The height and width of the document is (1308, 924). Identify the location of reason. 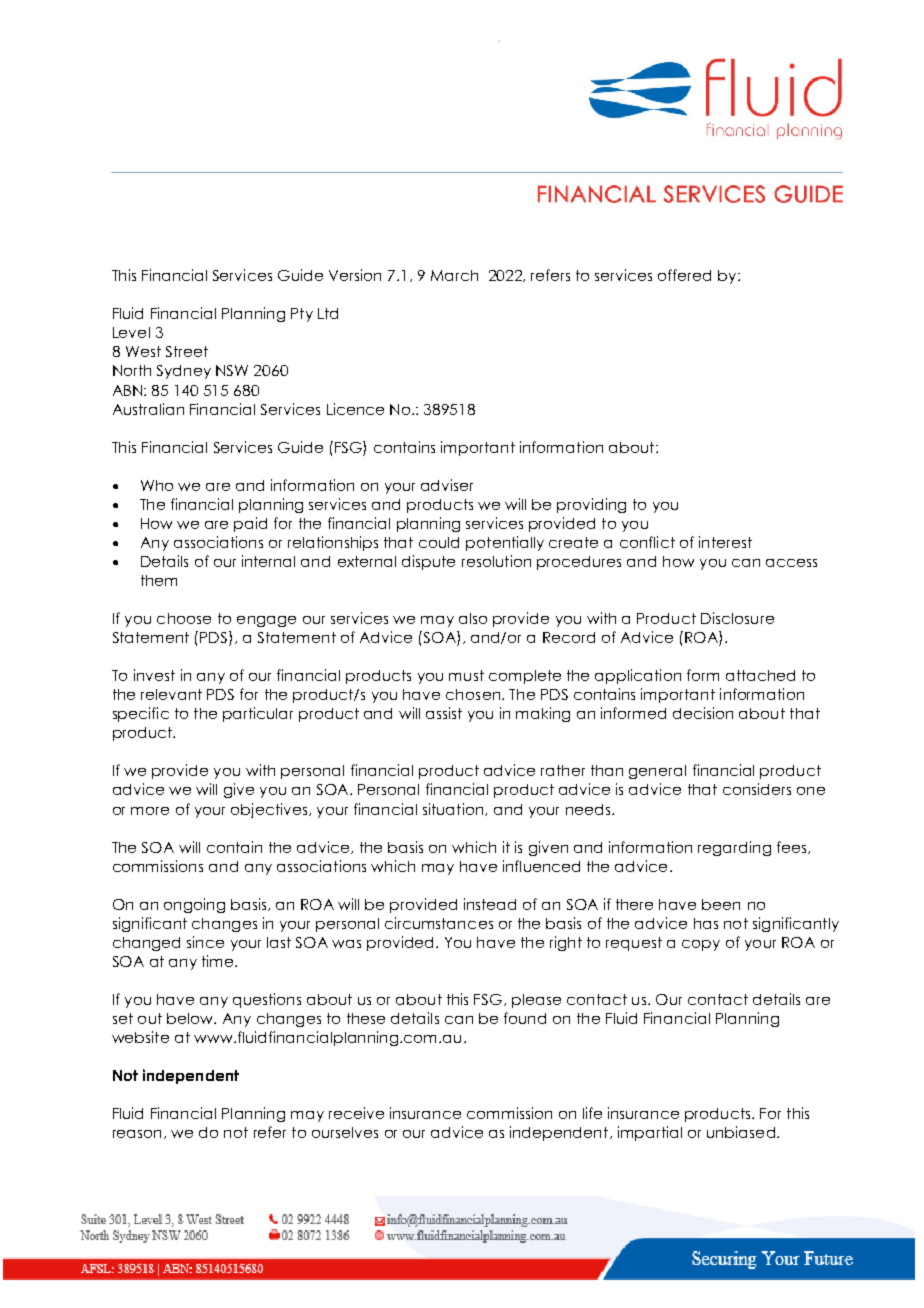
(137, 1134).
